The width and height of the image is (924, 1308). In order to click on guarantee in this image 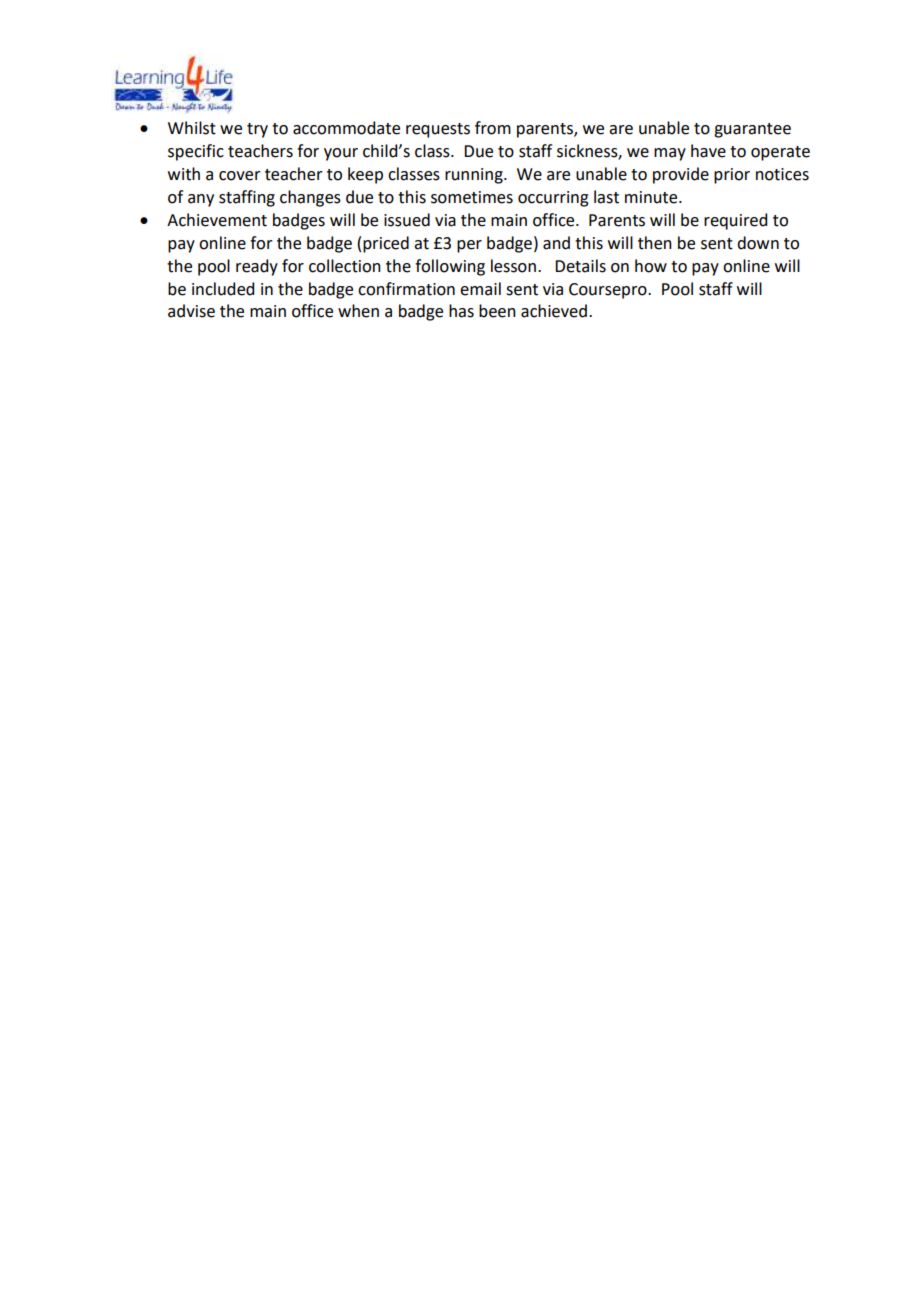, I will do `click(752, 130)`.
